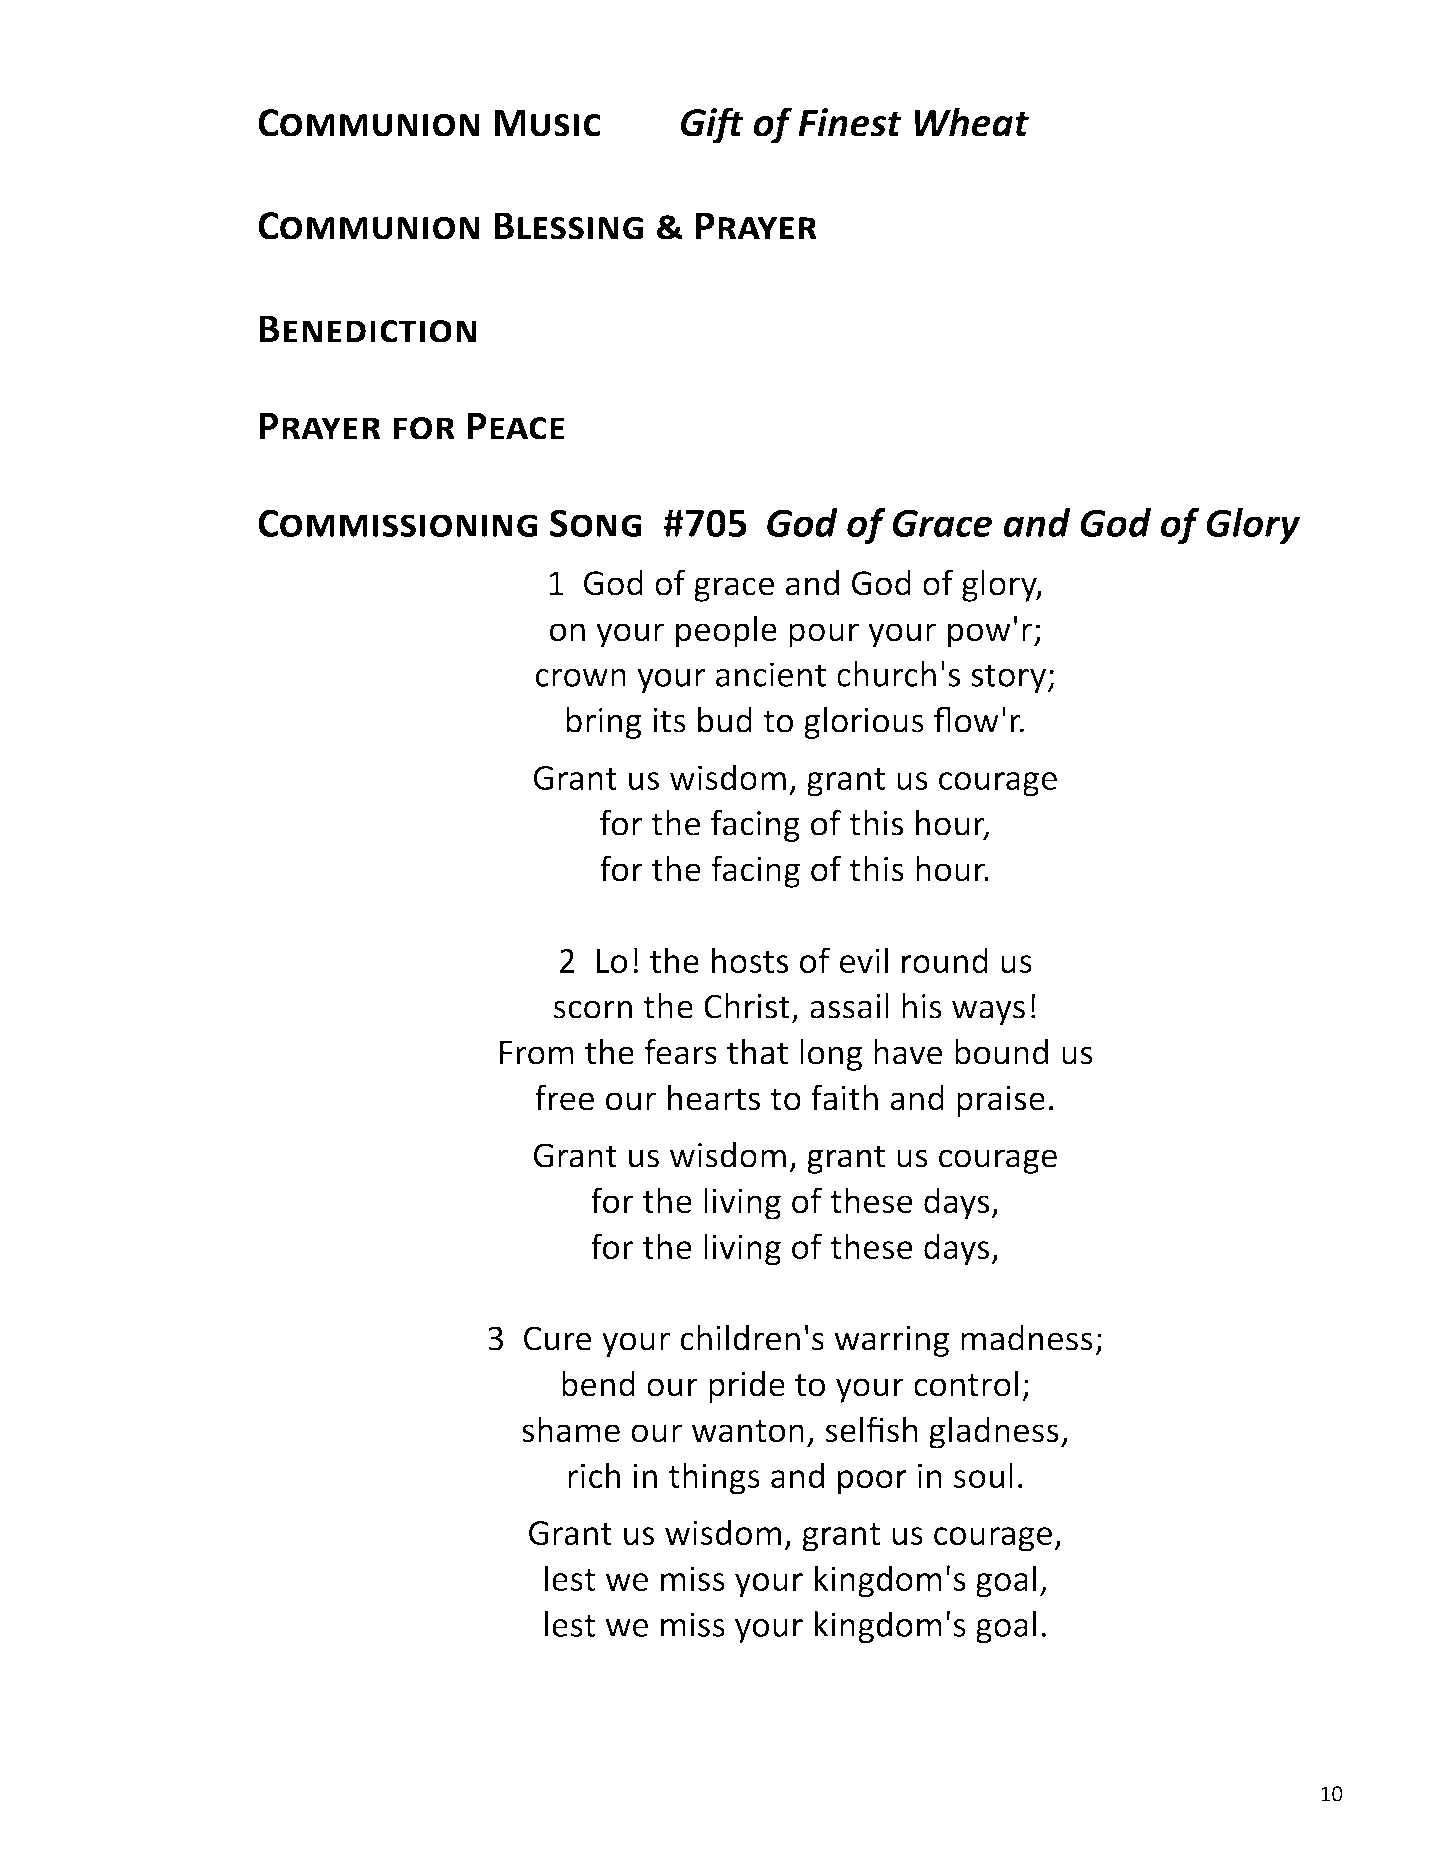  I want to click on things, so click(714, 1478).
